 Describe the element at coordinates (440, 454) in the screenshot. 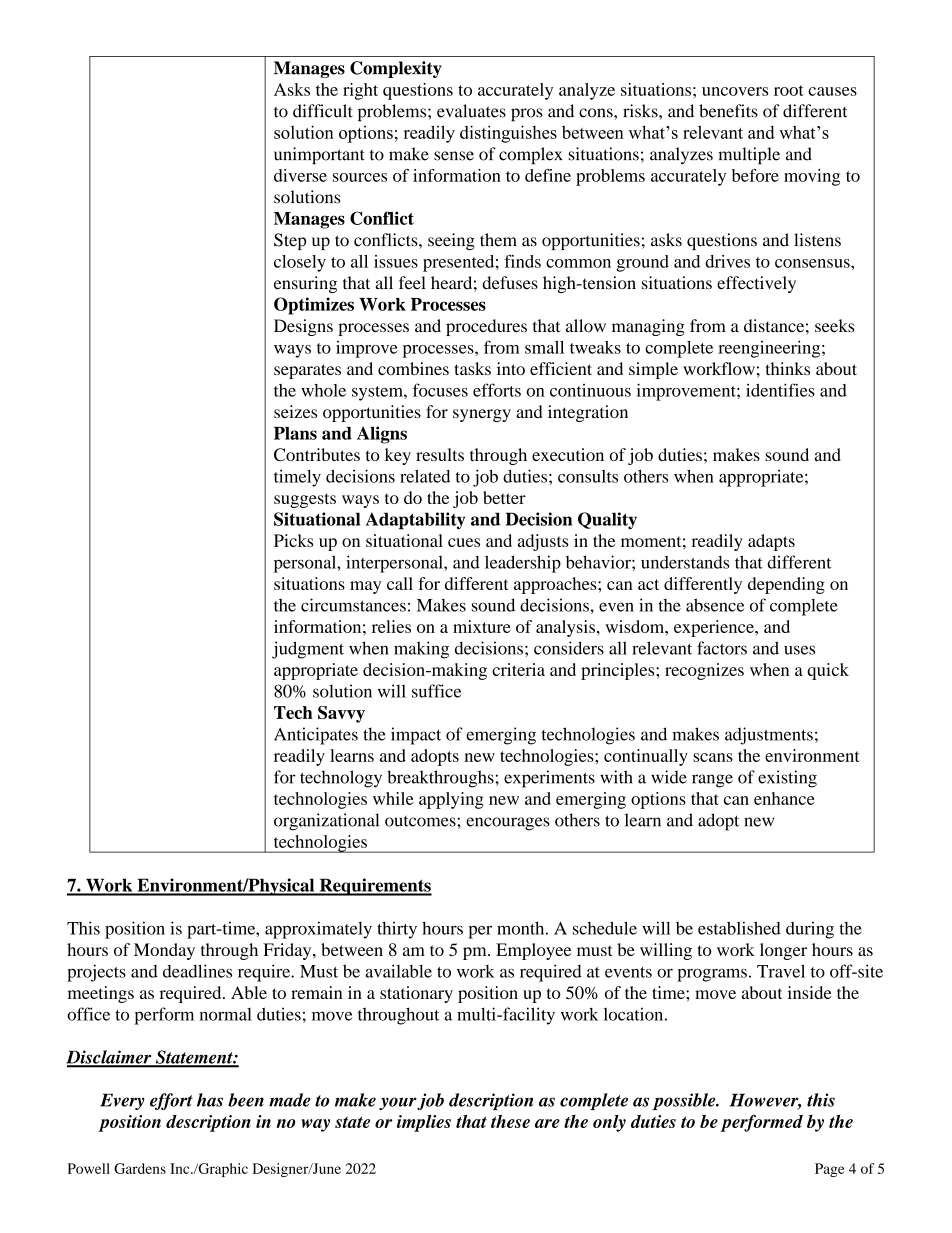

I see `results` at that location.
